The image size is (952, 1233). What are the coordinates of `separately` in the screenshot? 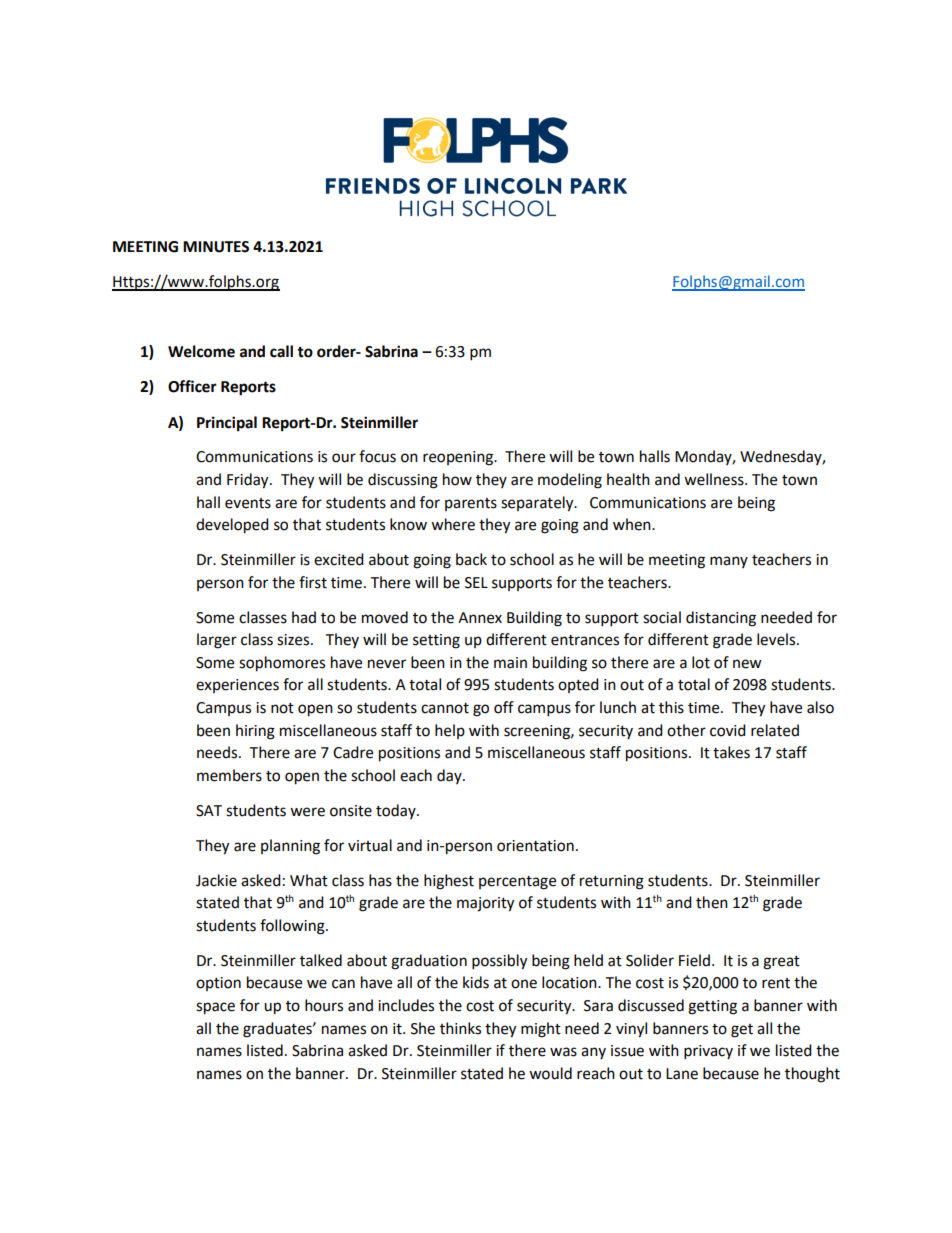 It's located at (538, 504).
